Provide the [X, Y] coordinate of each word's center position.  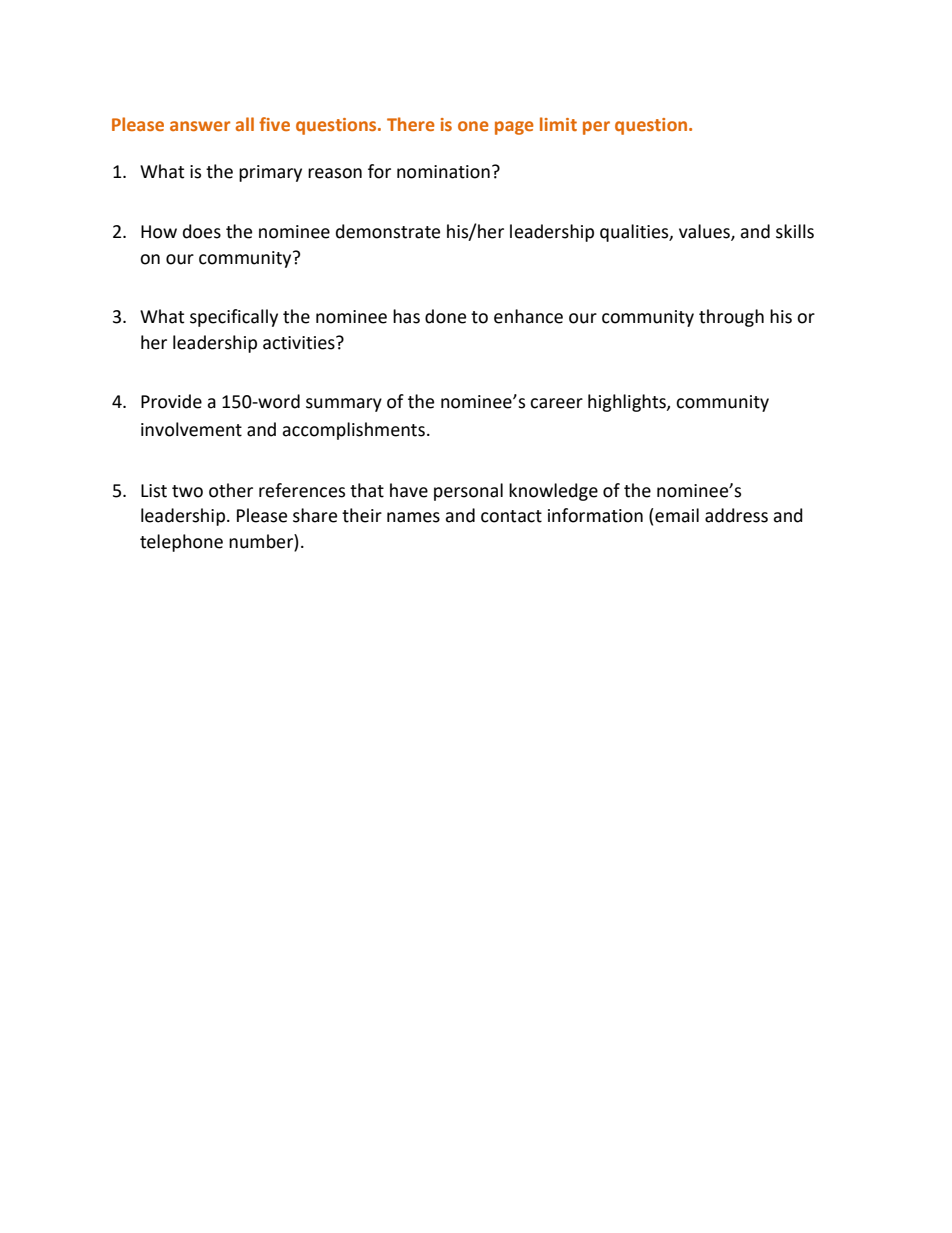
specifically [234, 318]
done [445, 316]
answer [200, 126]
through [731, 318]
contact [511, 516]
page [514, 128]
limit [558, 124]
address [736, 515]
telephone [181, 543]
